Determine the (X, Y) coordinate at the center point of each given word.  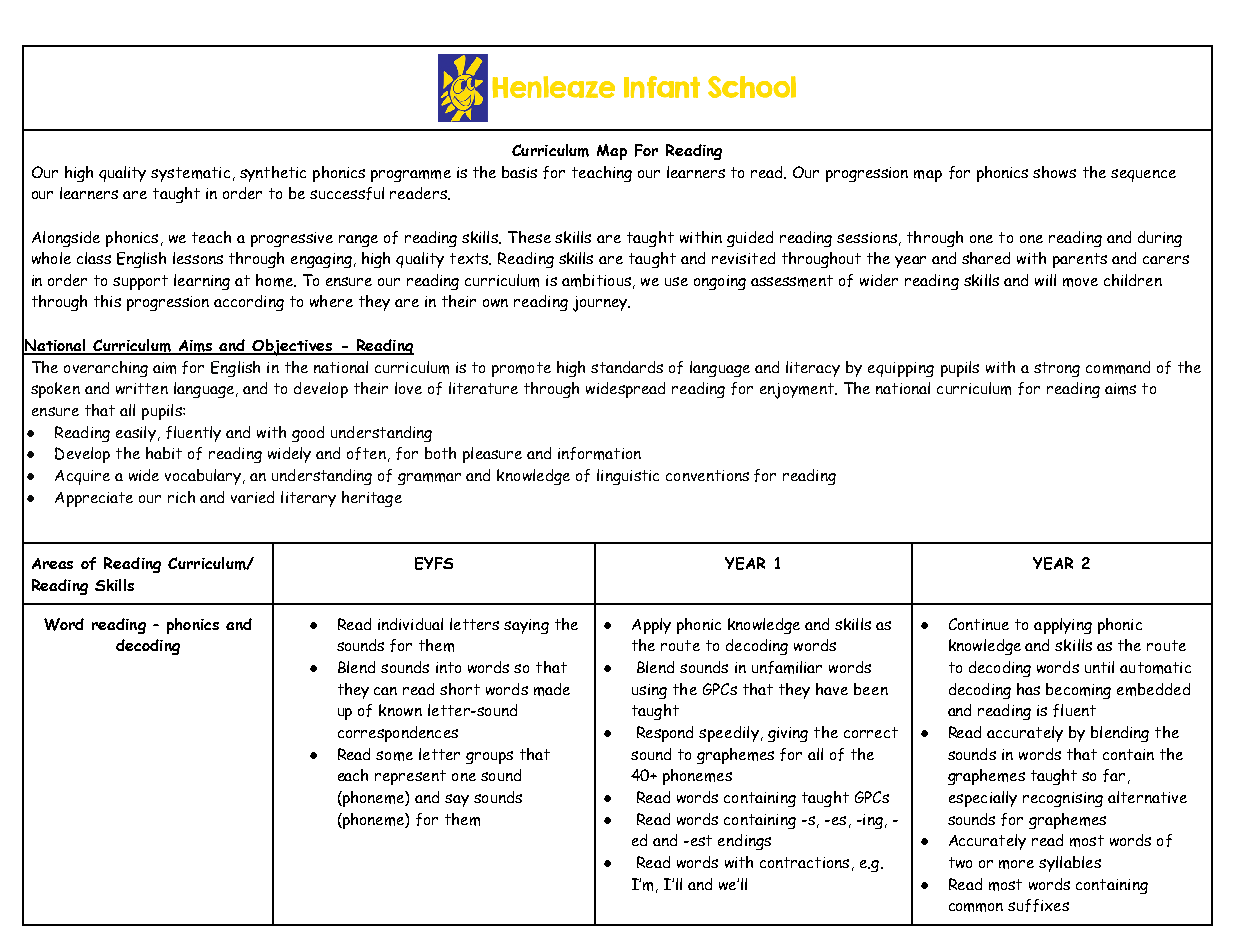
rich (181, 497)
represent (410, 777)
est (700, 840)
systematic (190, 174)
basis (519, 172)
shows (1054, 172)
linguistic (628, 477)
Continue (979, 624)
